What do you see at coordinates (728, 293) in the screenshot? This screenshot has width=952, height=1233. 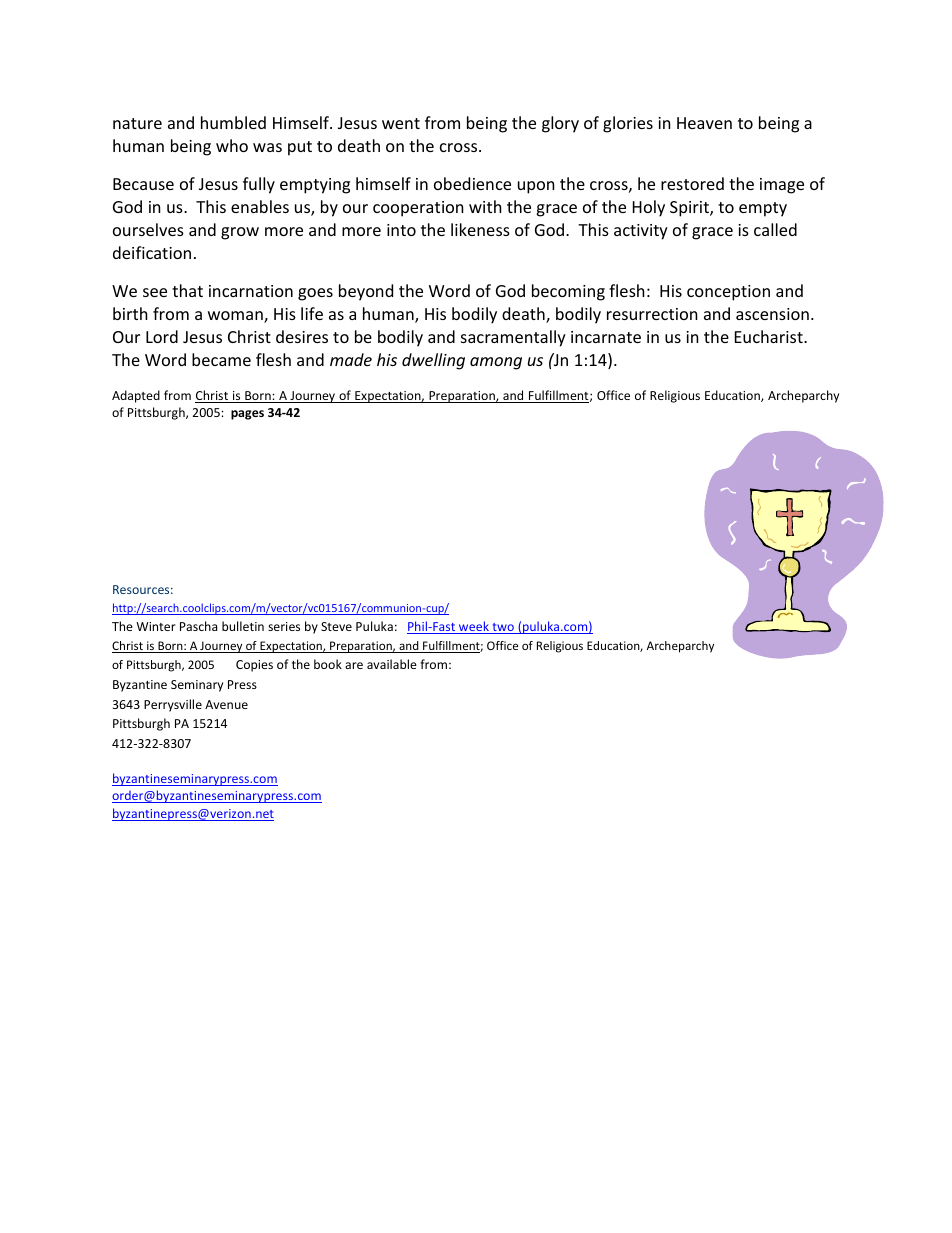 I see `conception` at bounding box center [728, 293].
